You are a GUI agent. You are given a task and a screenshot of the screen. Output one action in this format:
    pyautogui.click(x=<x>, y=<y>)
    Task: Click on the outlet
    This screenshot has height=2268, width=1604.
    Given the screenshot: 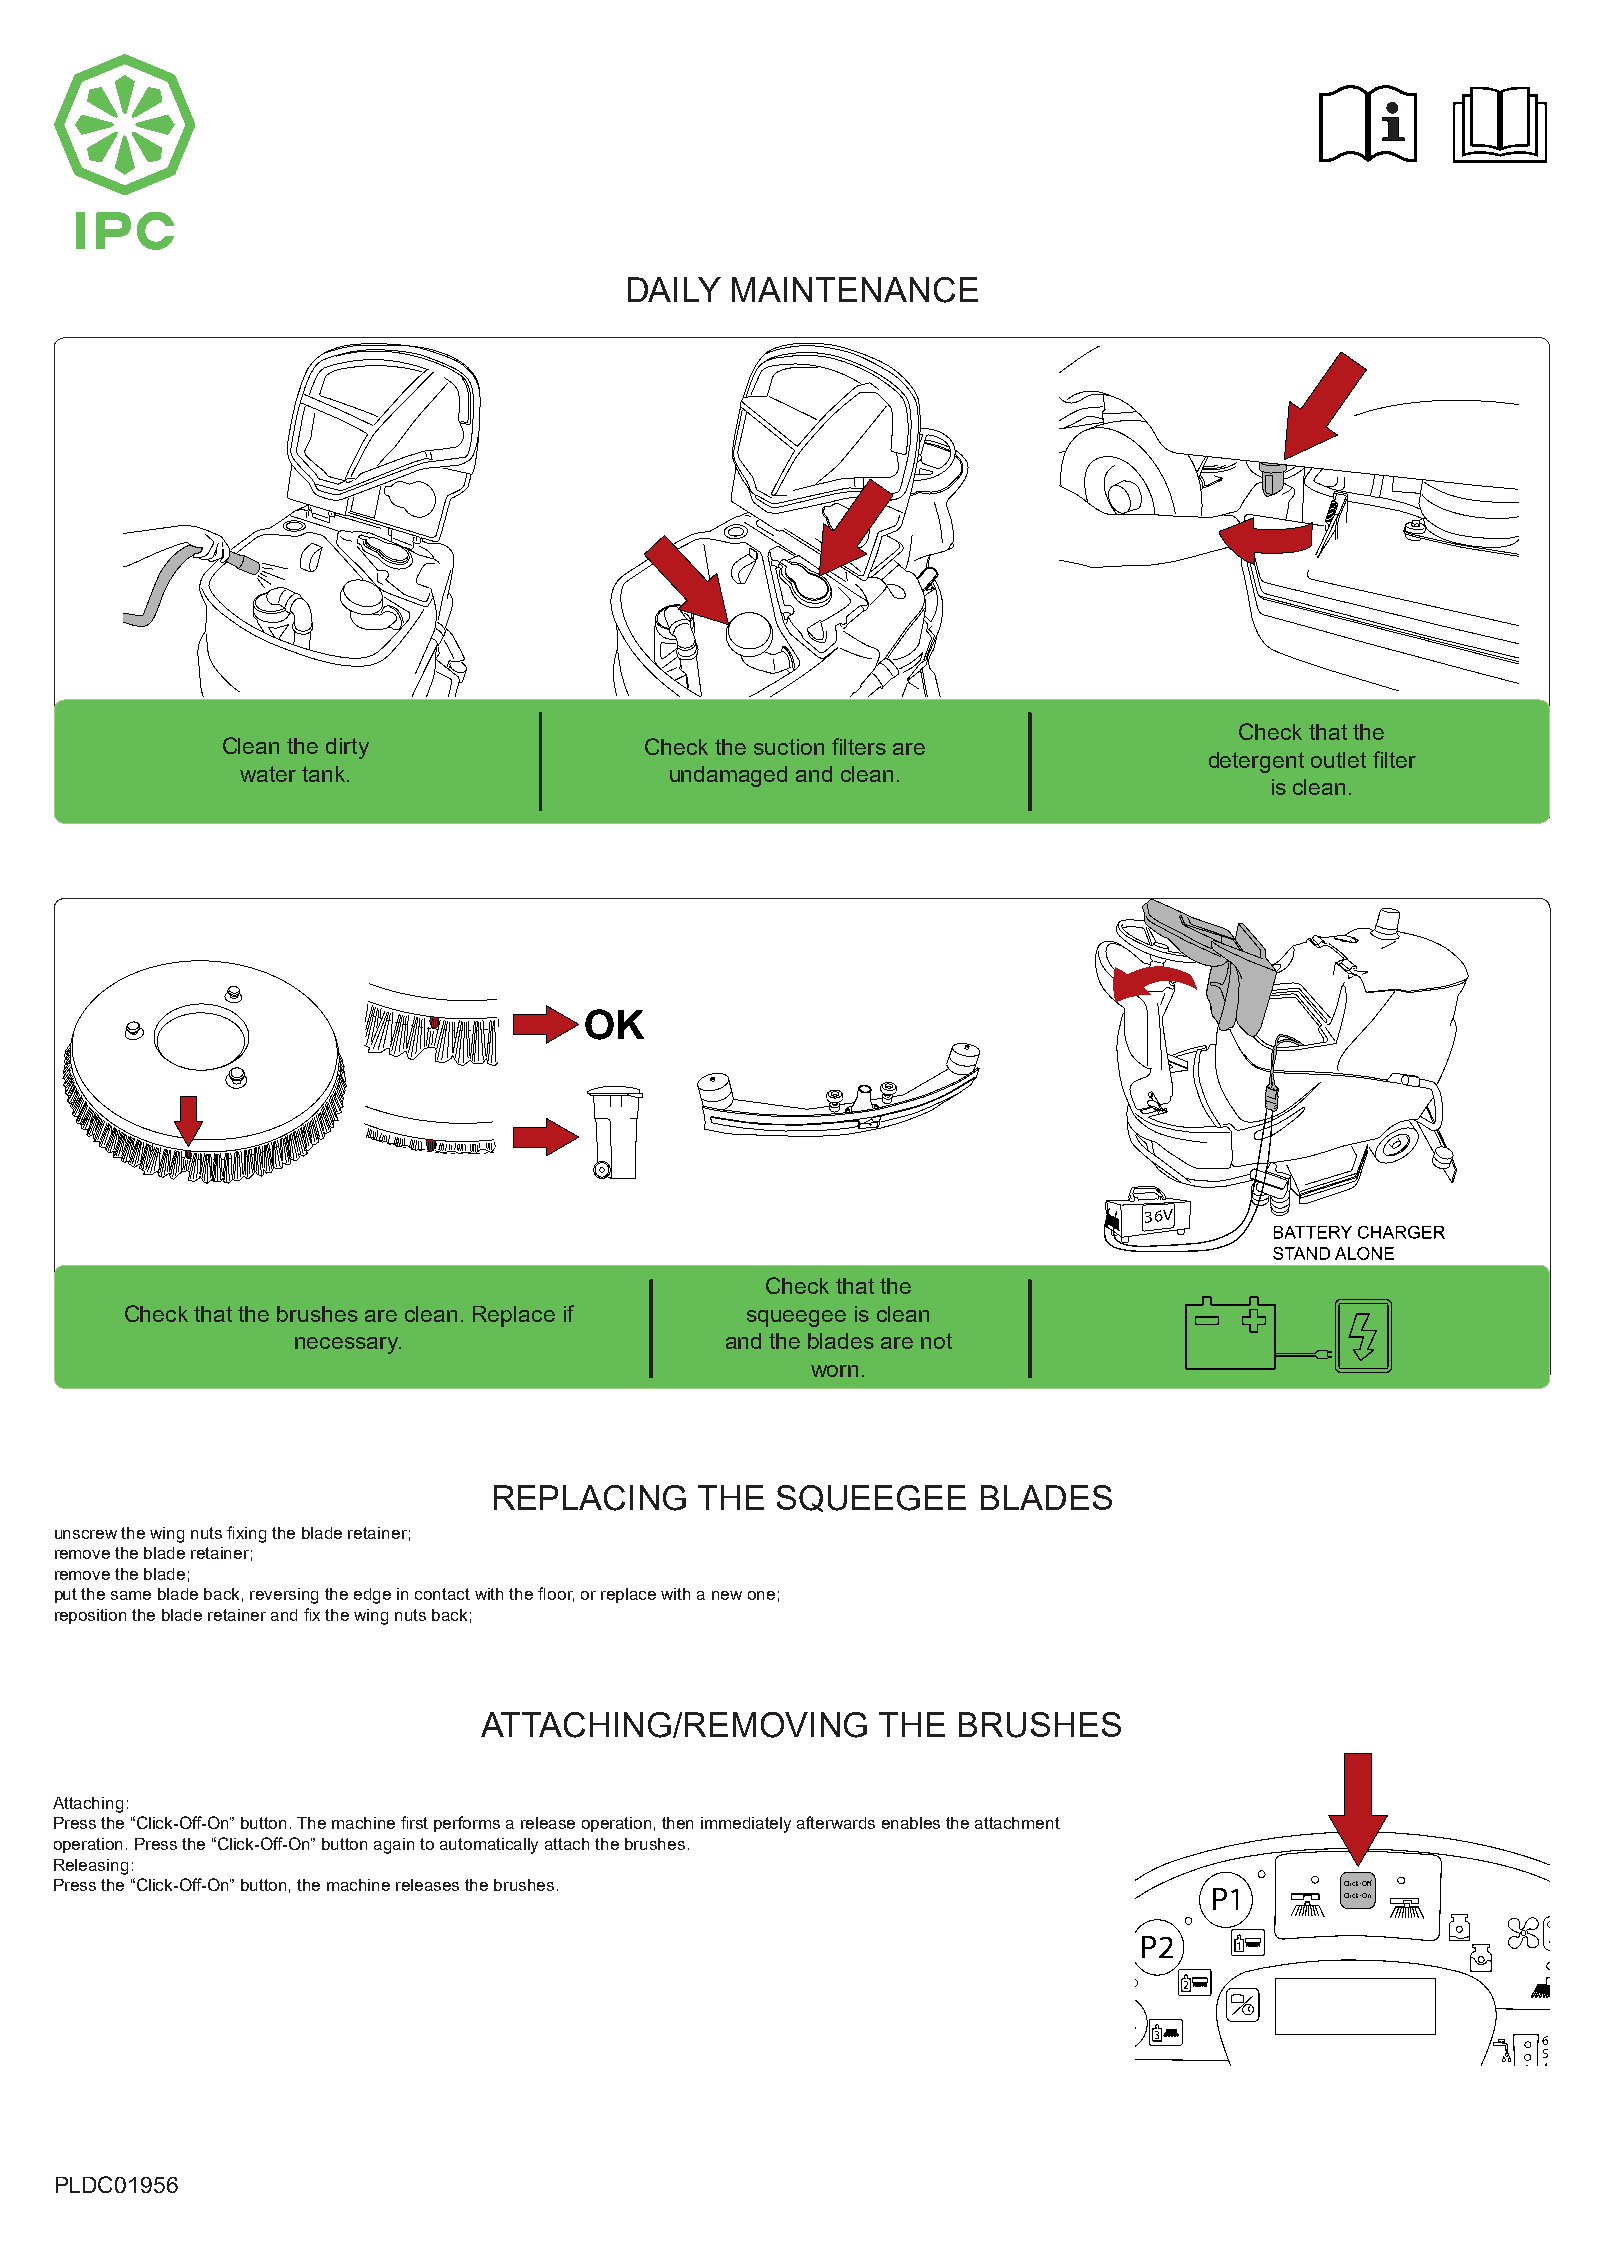 What is the action you would take?
    pyautogui.click(x=1338, y=760)
